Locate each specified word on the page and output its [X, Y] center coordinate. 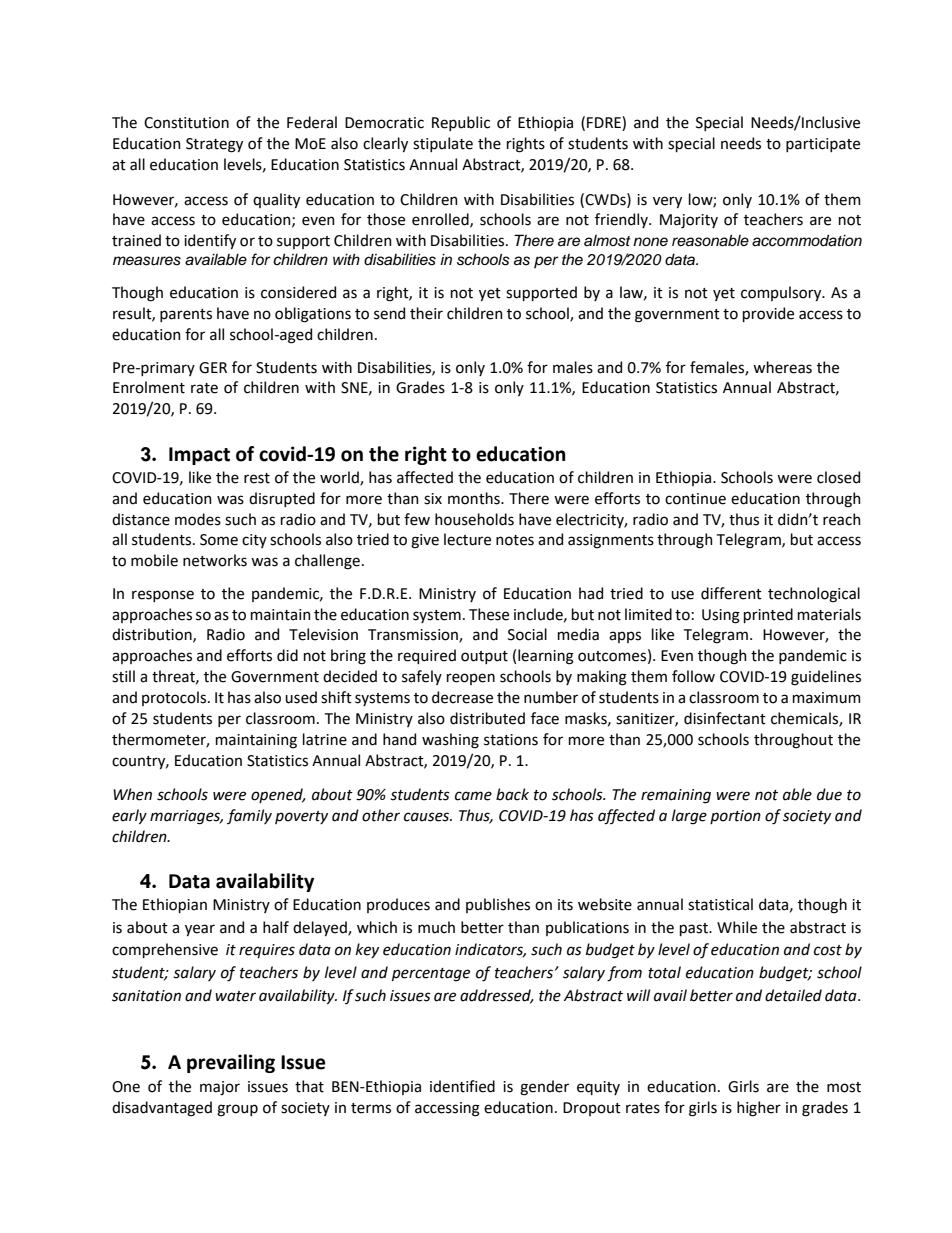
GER [213, 368]
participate [823, 145]
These [489, 614]
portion [735, 817]
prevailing [231, 1063]
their [426, 313]
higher [759, 1109]
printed [768, 615]
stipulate [443, 144]
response [163, 596]
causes [428, 817]
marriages [186, 817]
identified [462, 1086]
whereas [782, 367]
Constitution [186, 123]
